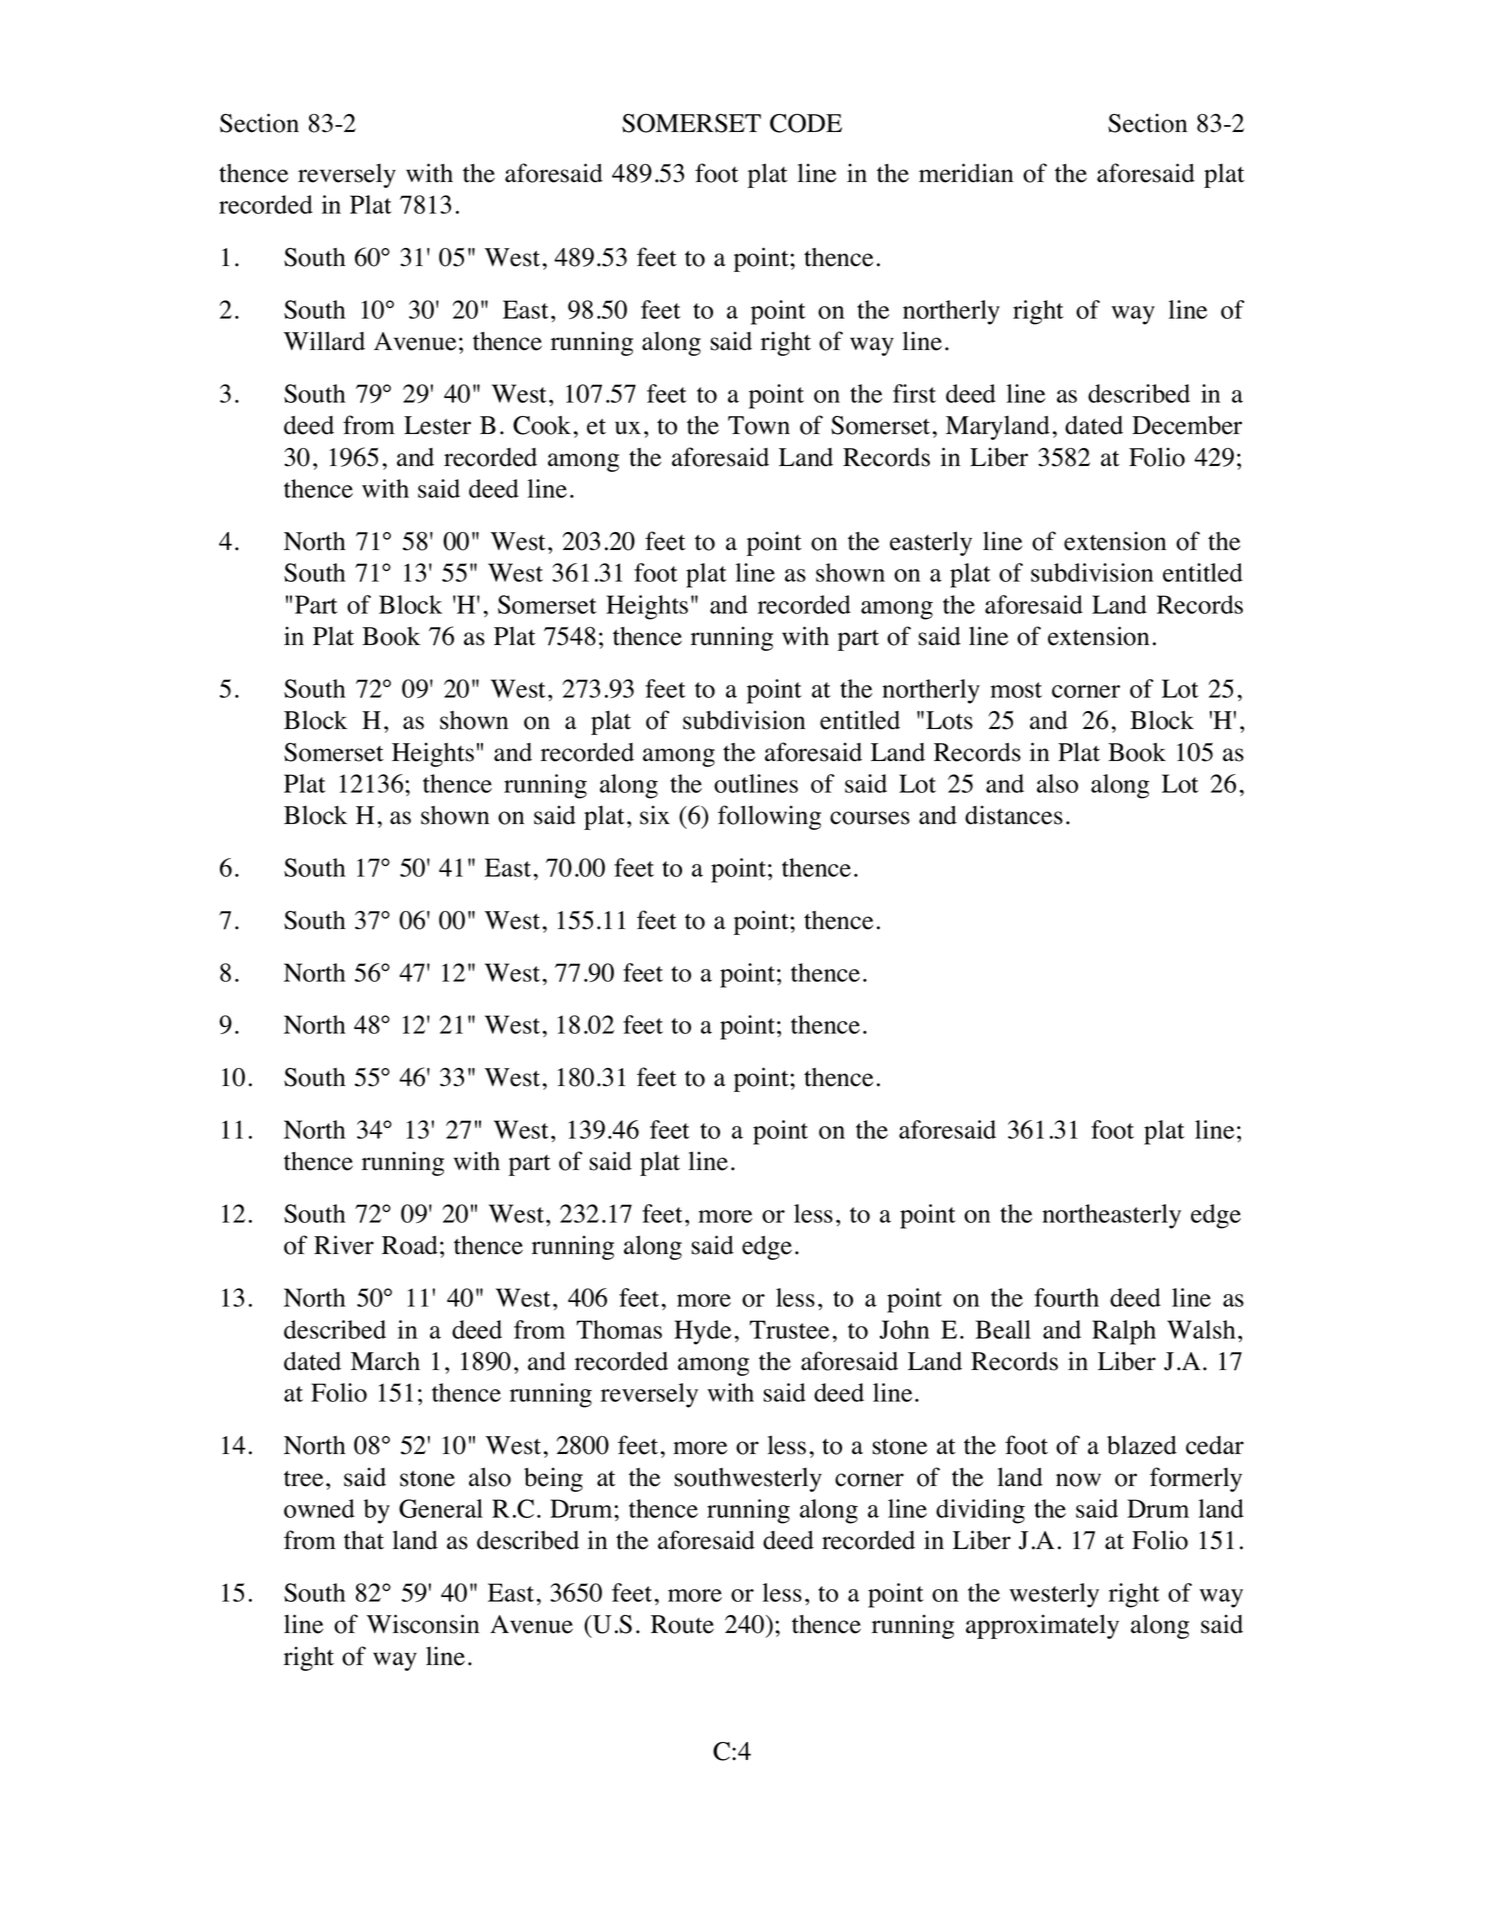 This image has height=1930, width=1491. I want to click on Lester, so click(437, 425).
